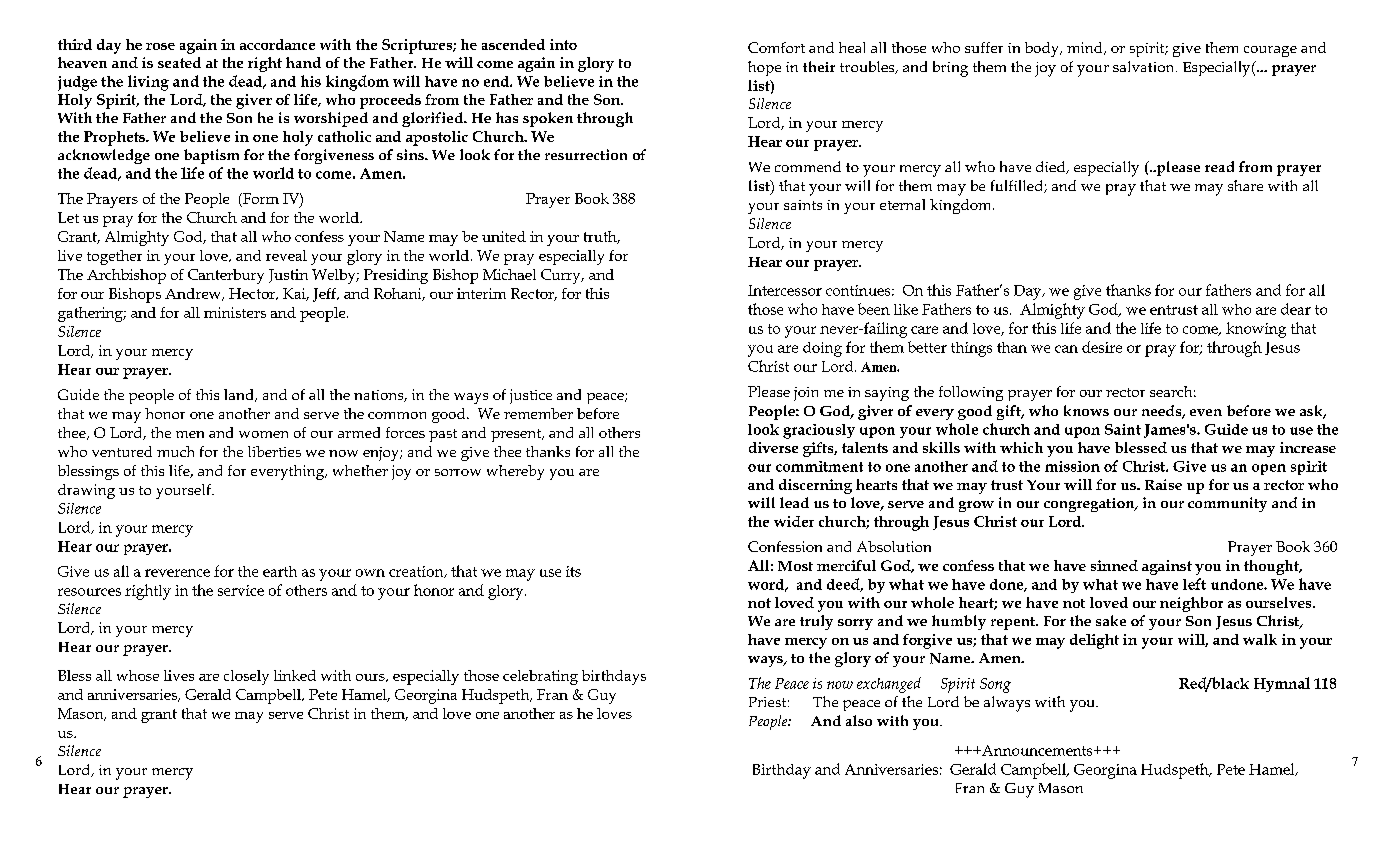  I want to click on land, so click(240, 395).
